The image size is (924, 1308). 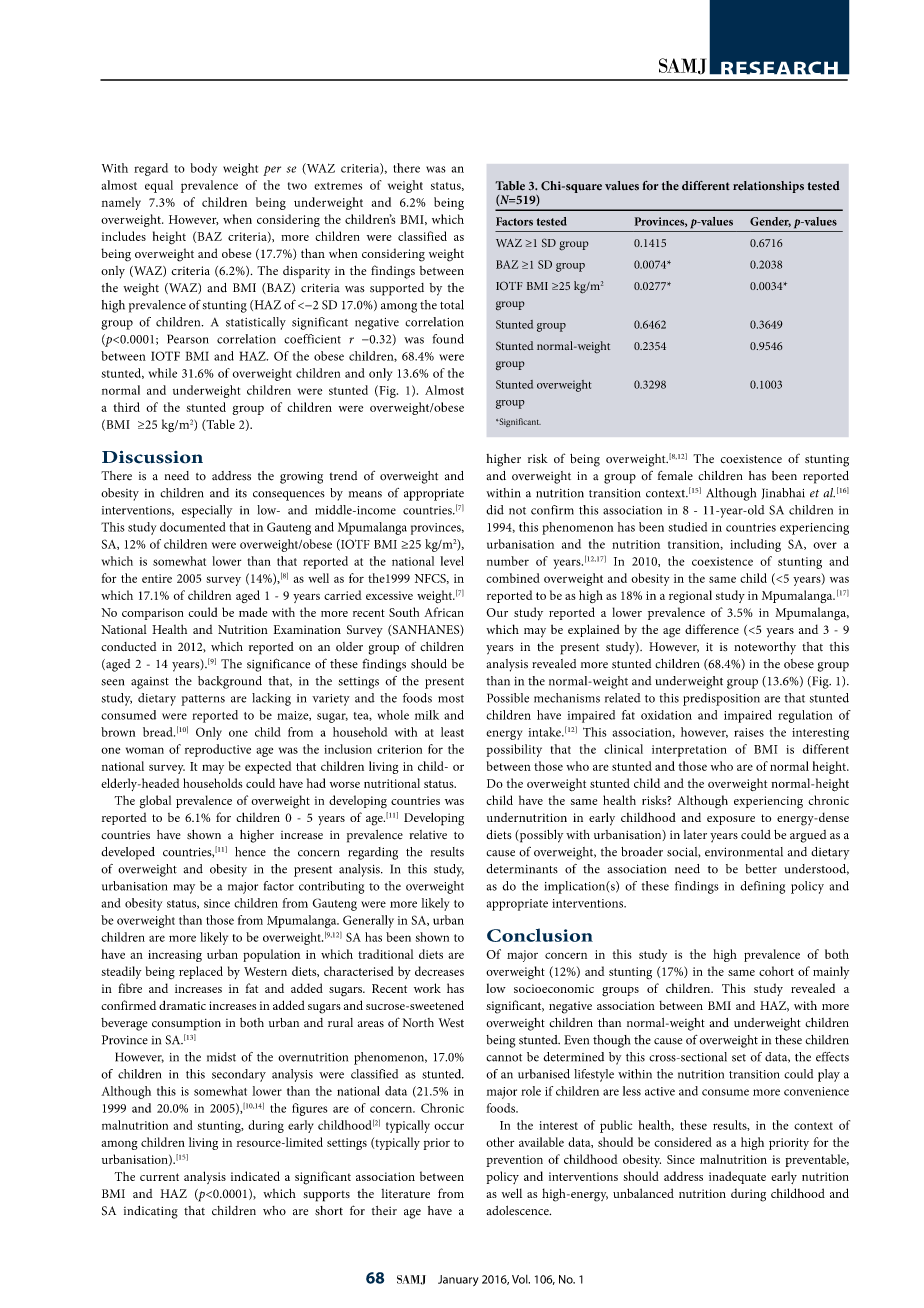 I want to click on least, so click(x=452, y=732).
